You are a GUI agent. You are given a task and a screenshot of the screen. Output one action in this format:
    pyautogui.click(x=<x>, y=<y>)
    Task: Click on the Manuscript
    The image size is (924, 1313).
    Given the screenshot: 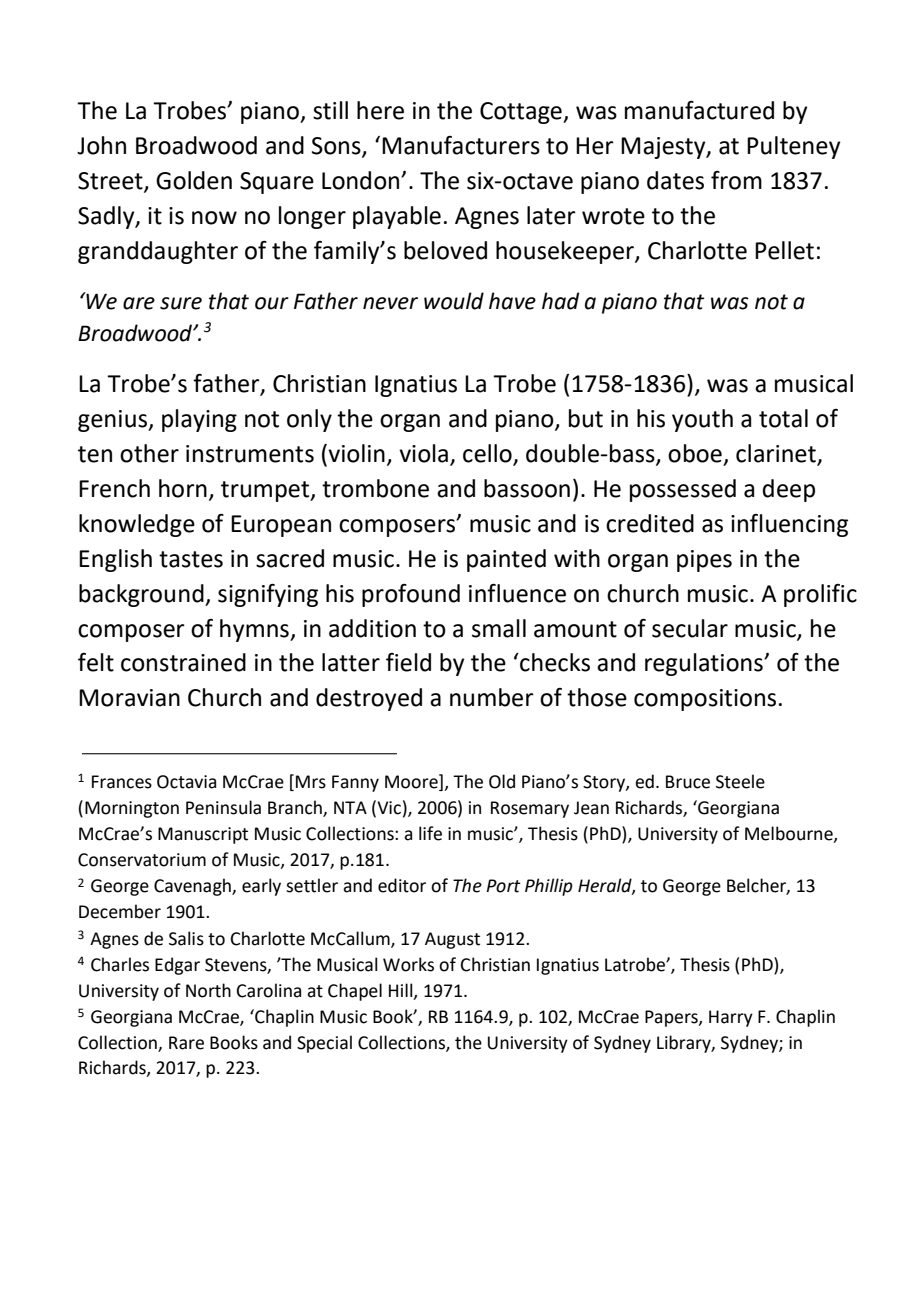 What is the action you would take?
    pyautogui.click(x=203, y=835)
